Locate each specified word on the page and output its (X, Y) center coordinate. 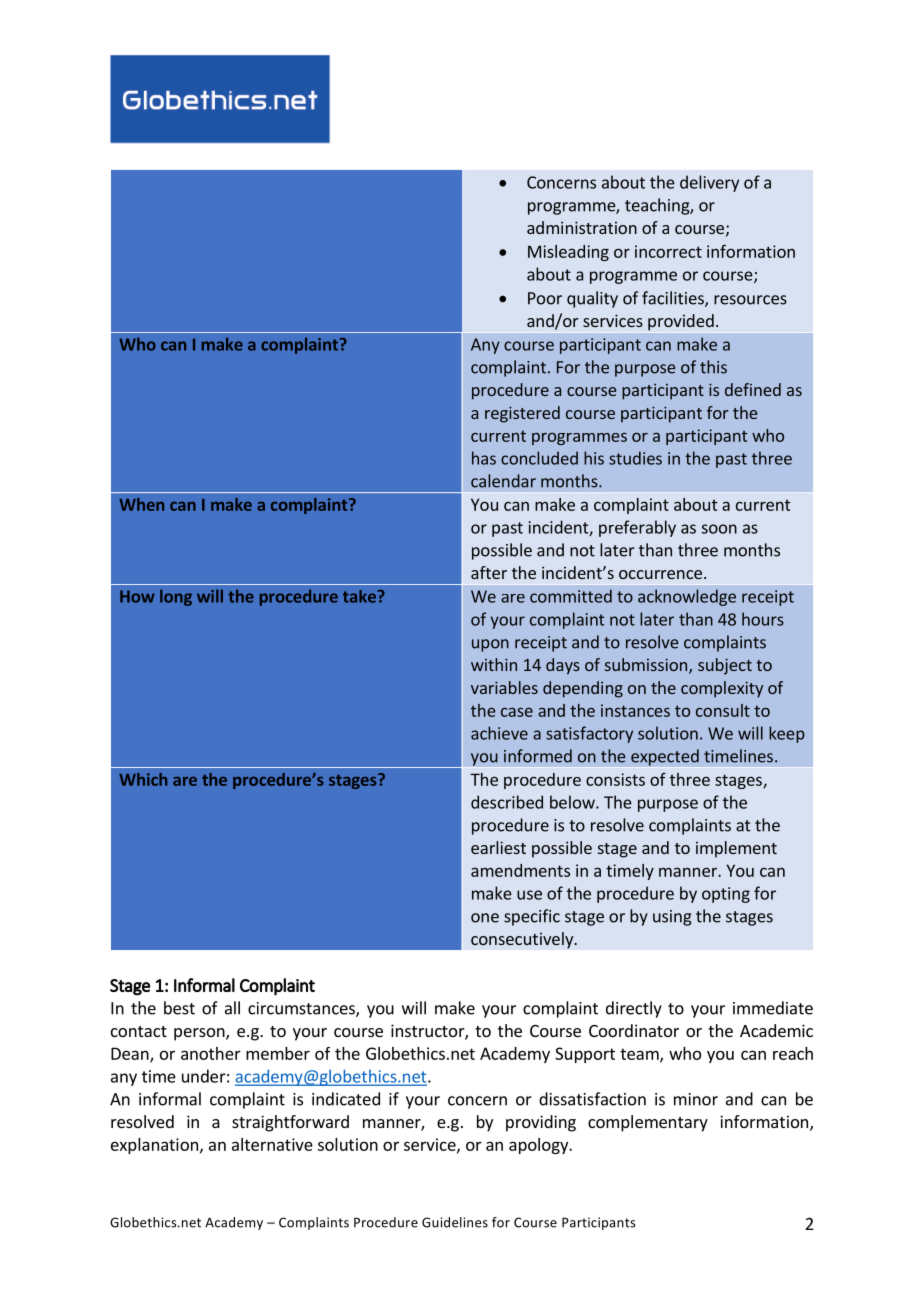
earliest (498, 847)
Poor (545, 298)
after (489, 572)
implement (736, 849)
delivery (709, 183)
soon (719, 529)
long (176, 597)
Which (143, 779)
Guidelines (455, 1222)
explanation (154, 1146)
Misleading (568, 253)
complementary (648, 1123)
